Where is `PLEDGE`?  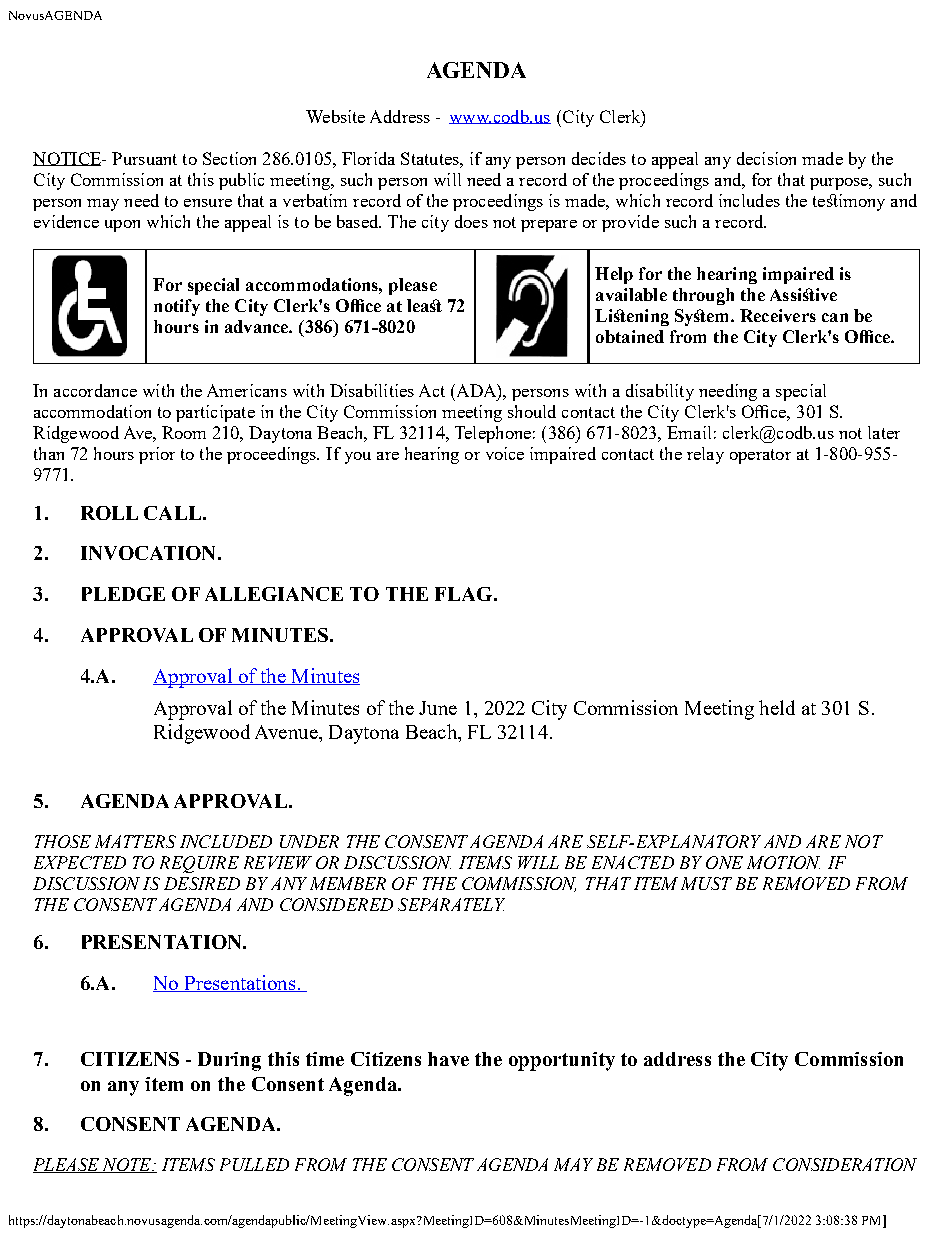
PLEDGE is located at coordinates (123, 594).
